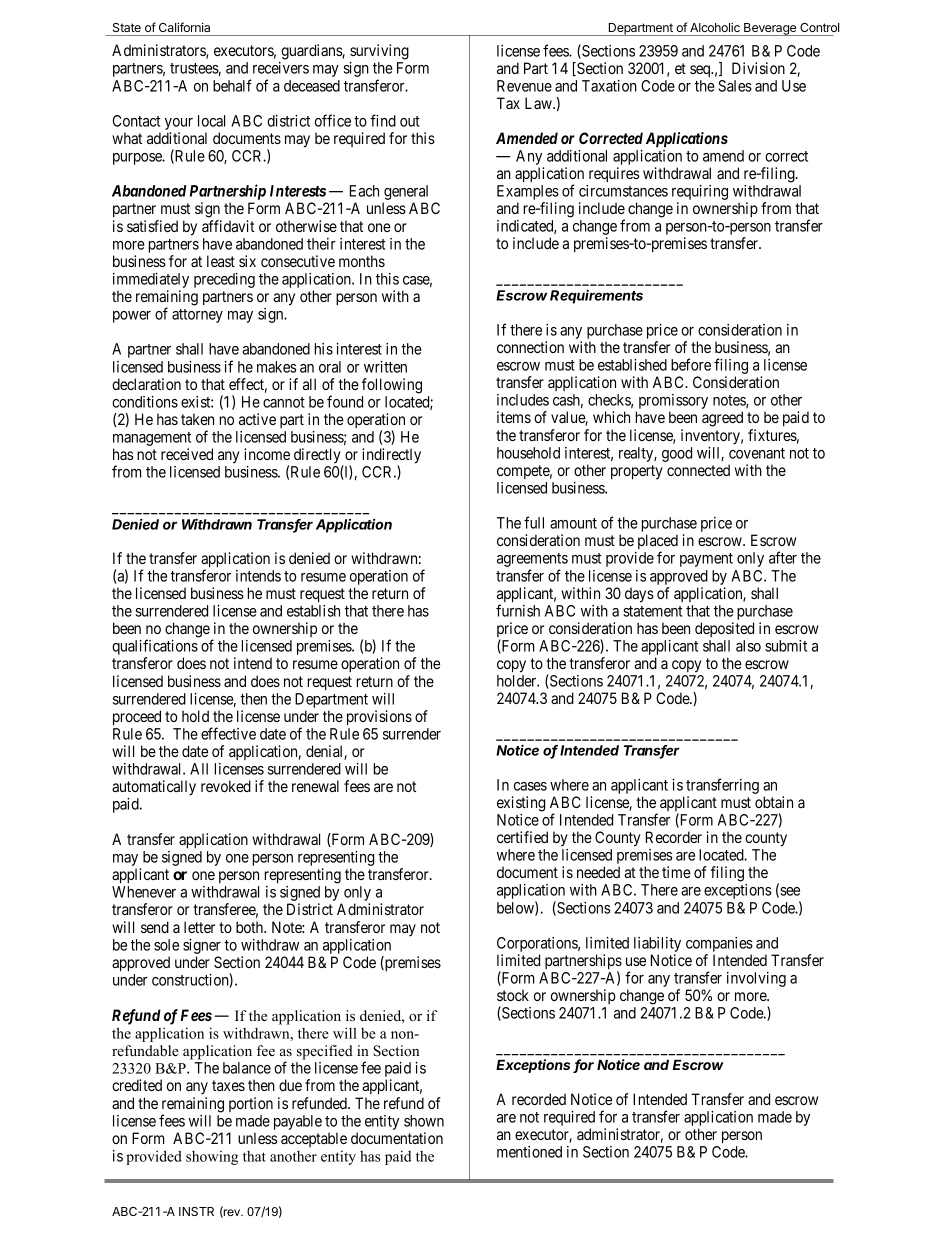  What do you see at coordinates (155, 648) in the screenshot?
I see `qualifications` at bounding box center [155, 648].
